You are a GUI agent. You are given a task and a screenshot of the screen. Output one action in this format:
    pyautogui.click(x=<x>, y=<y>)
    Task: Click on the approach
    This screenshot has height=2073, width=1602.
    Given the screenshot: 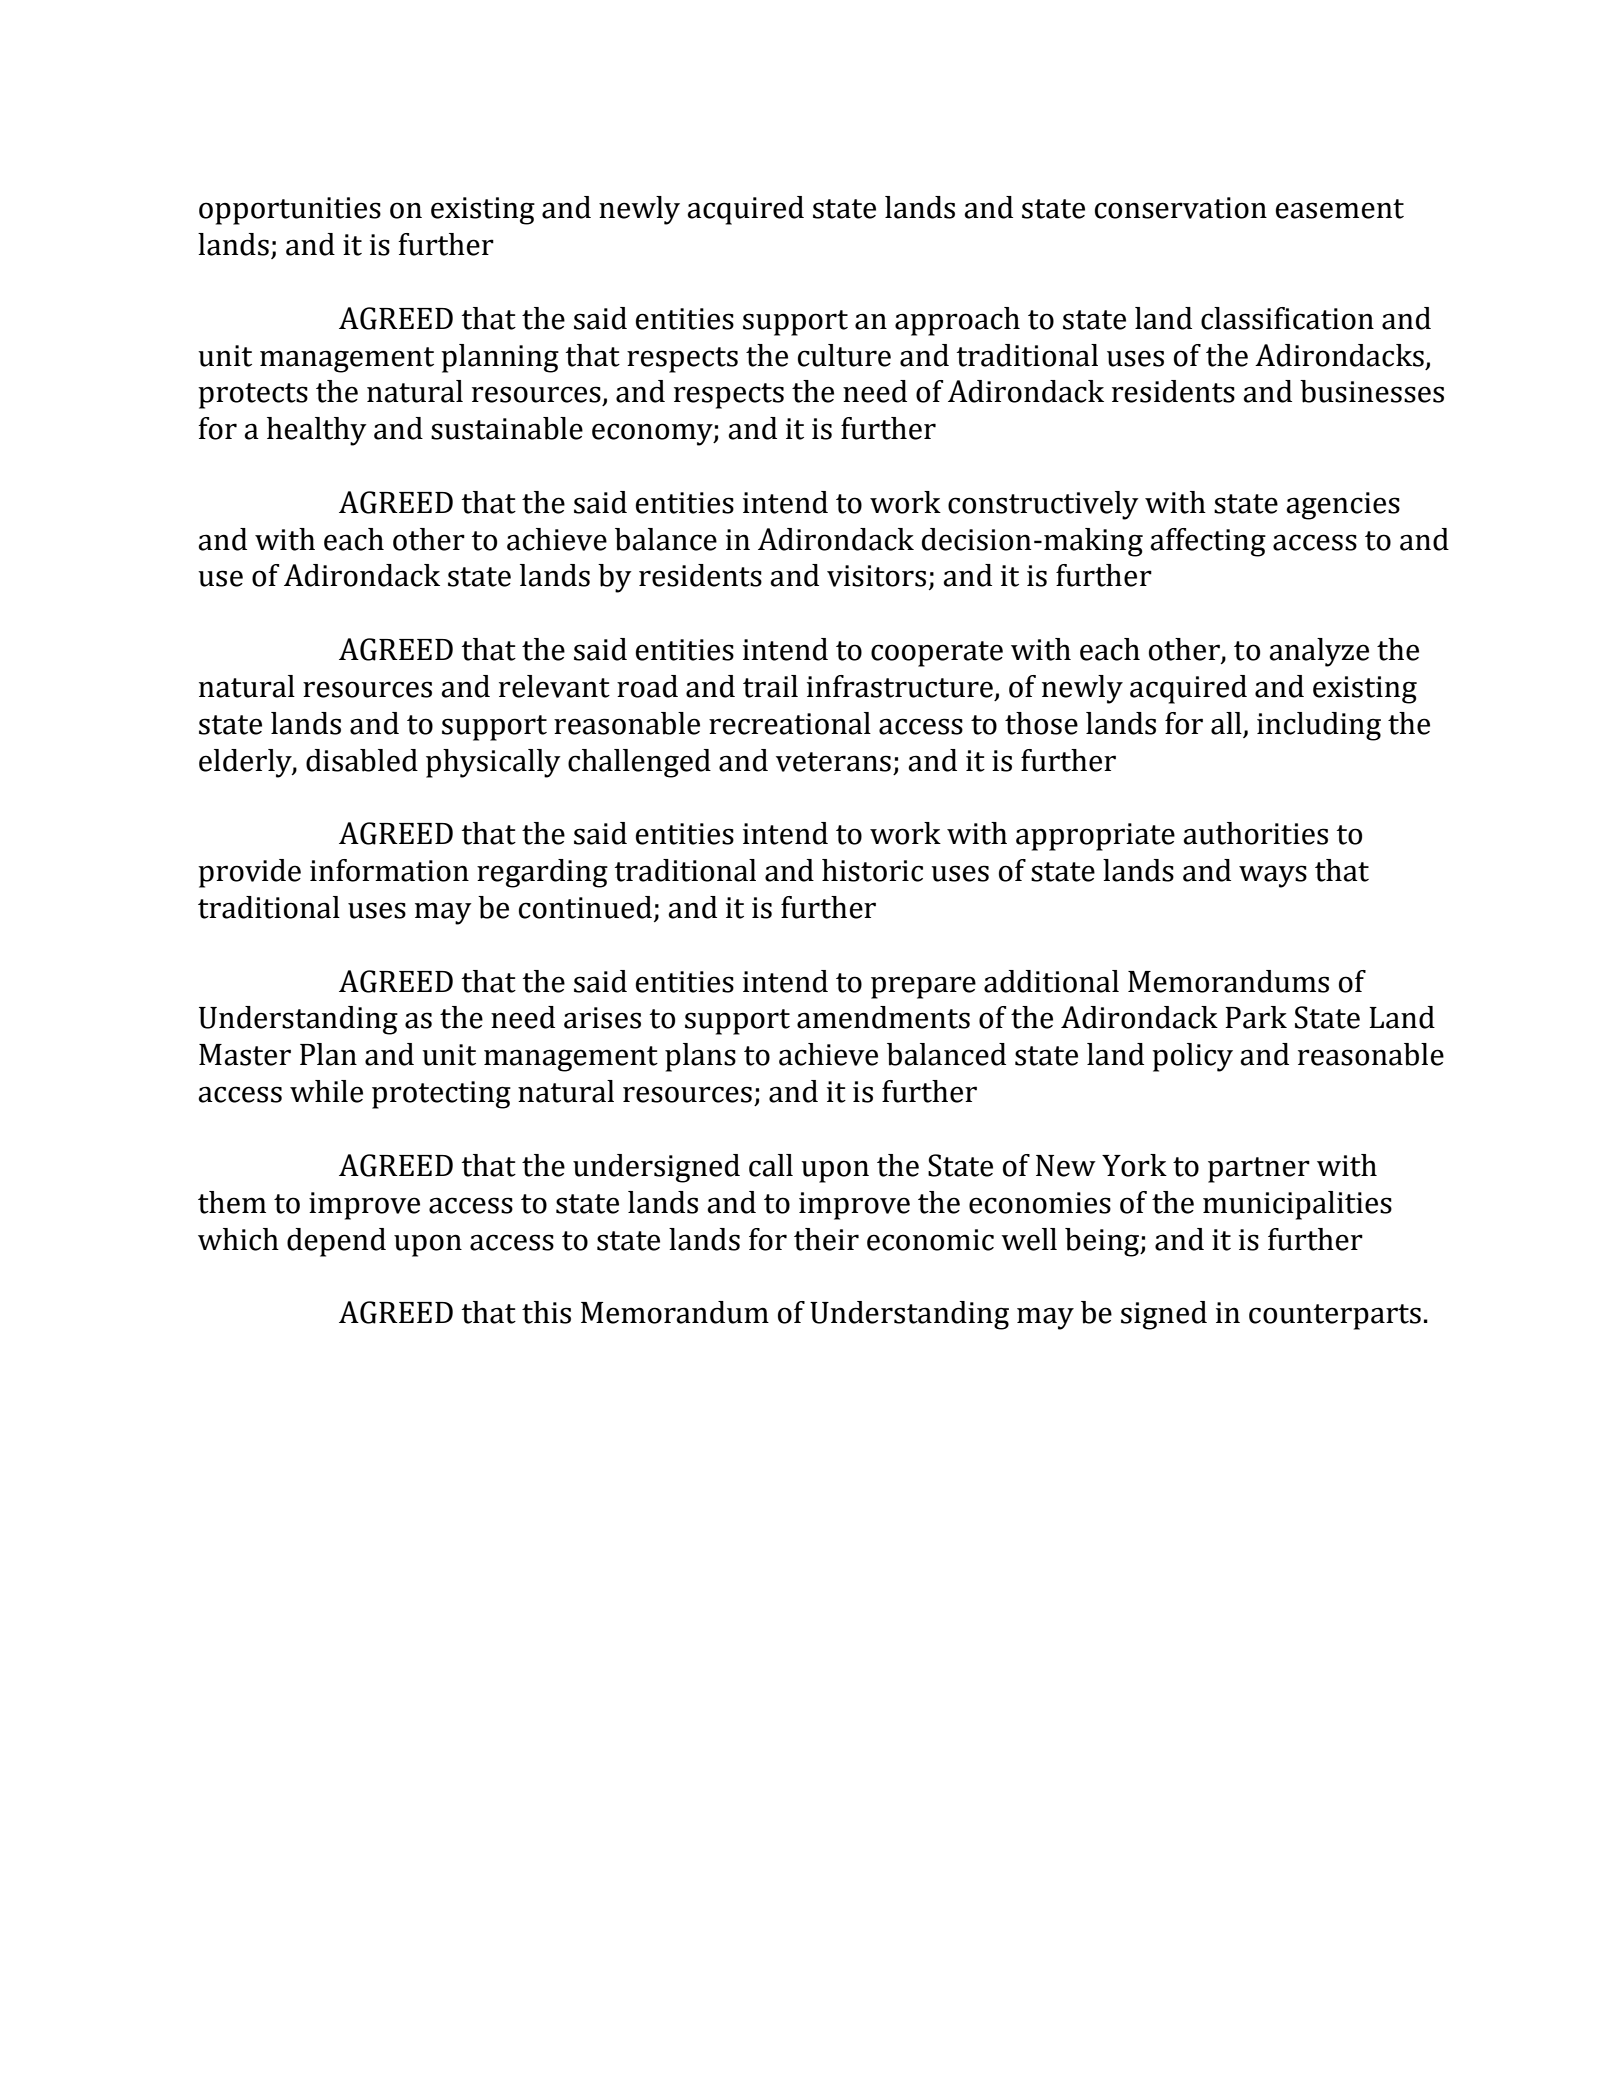 What is the action you would take?
    pyautogui.click(x=957, y=321)
